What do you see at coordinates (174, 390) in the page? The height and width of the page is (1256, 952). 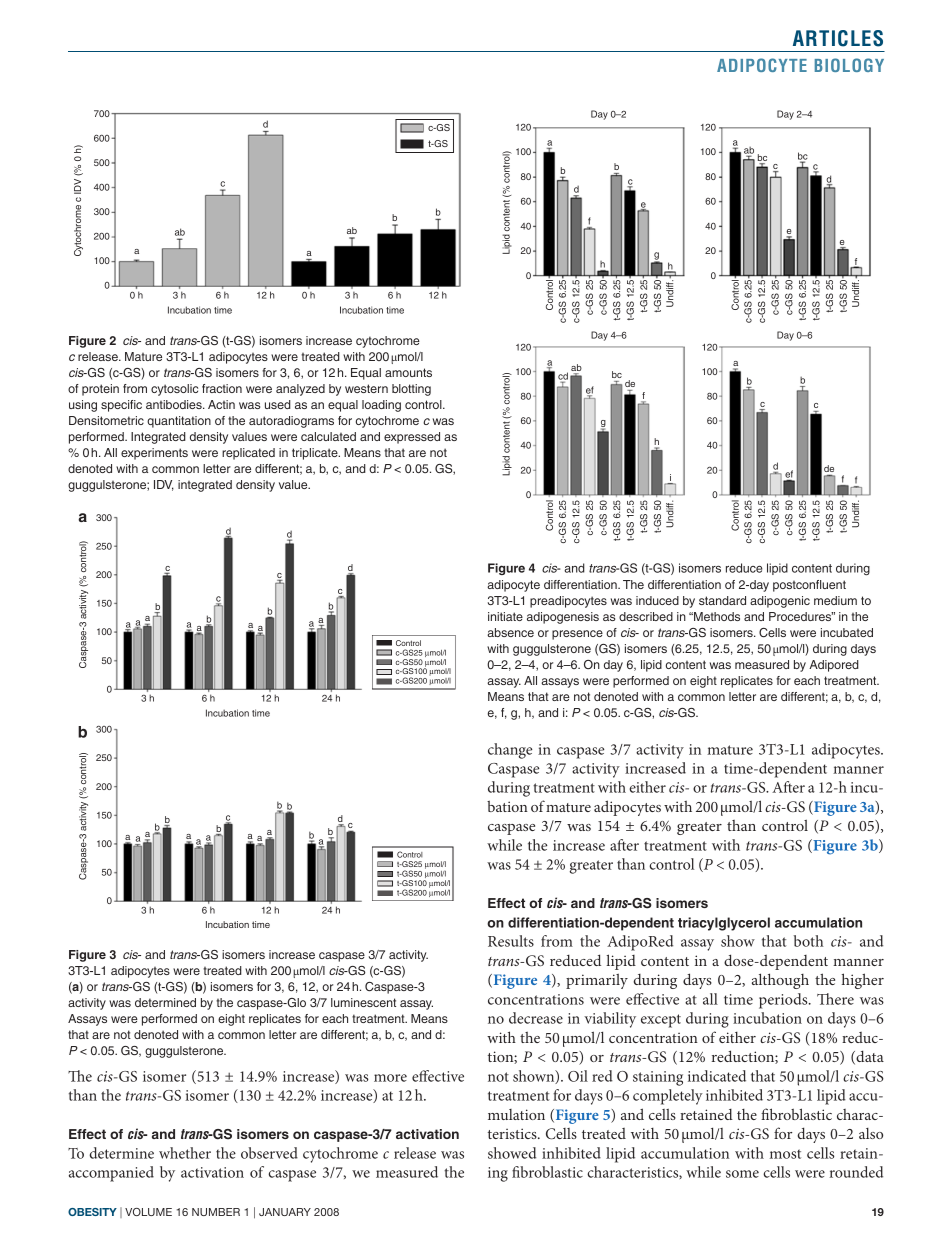 I see `cytosolic` at bounding box center [174, 390].
